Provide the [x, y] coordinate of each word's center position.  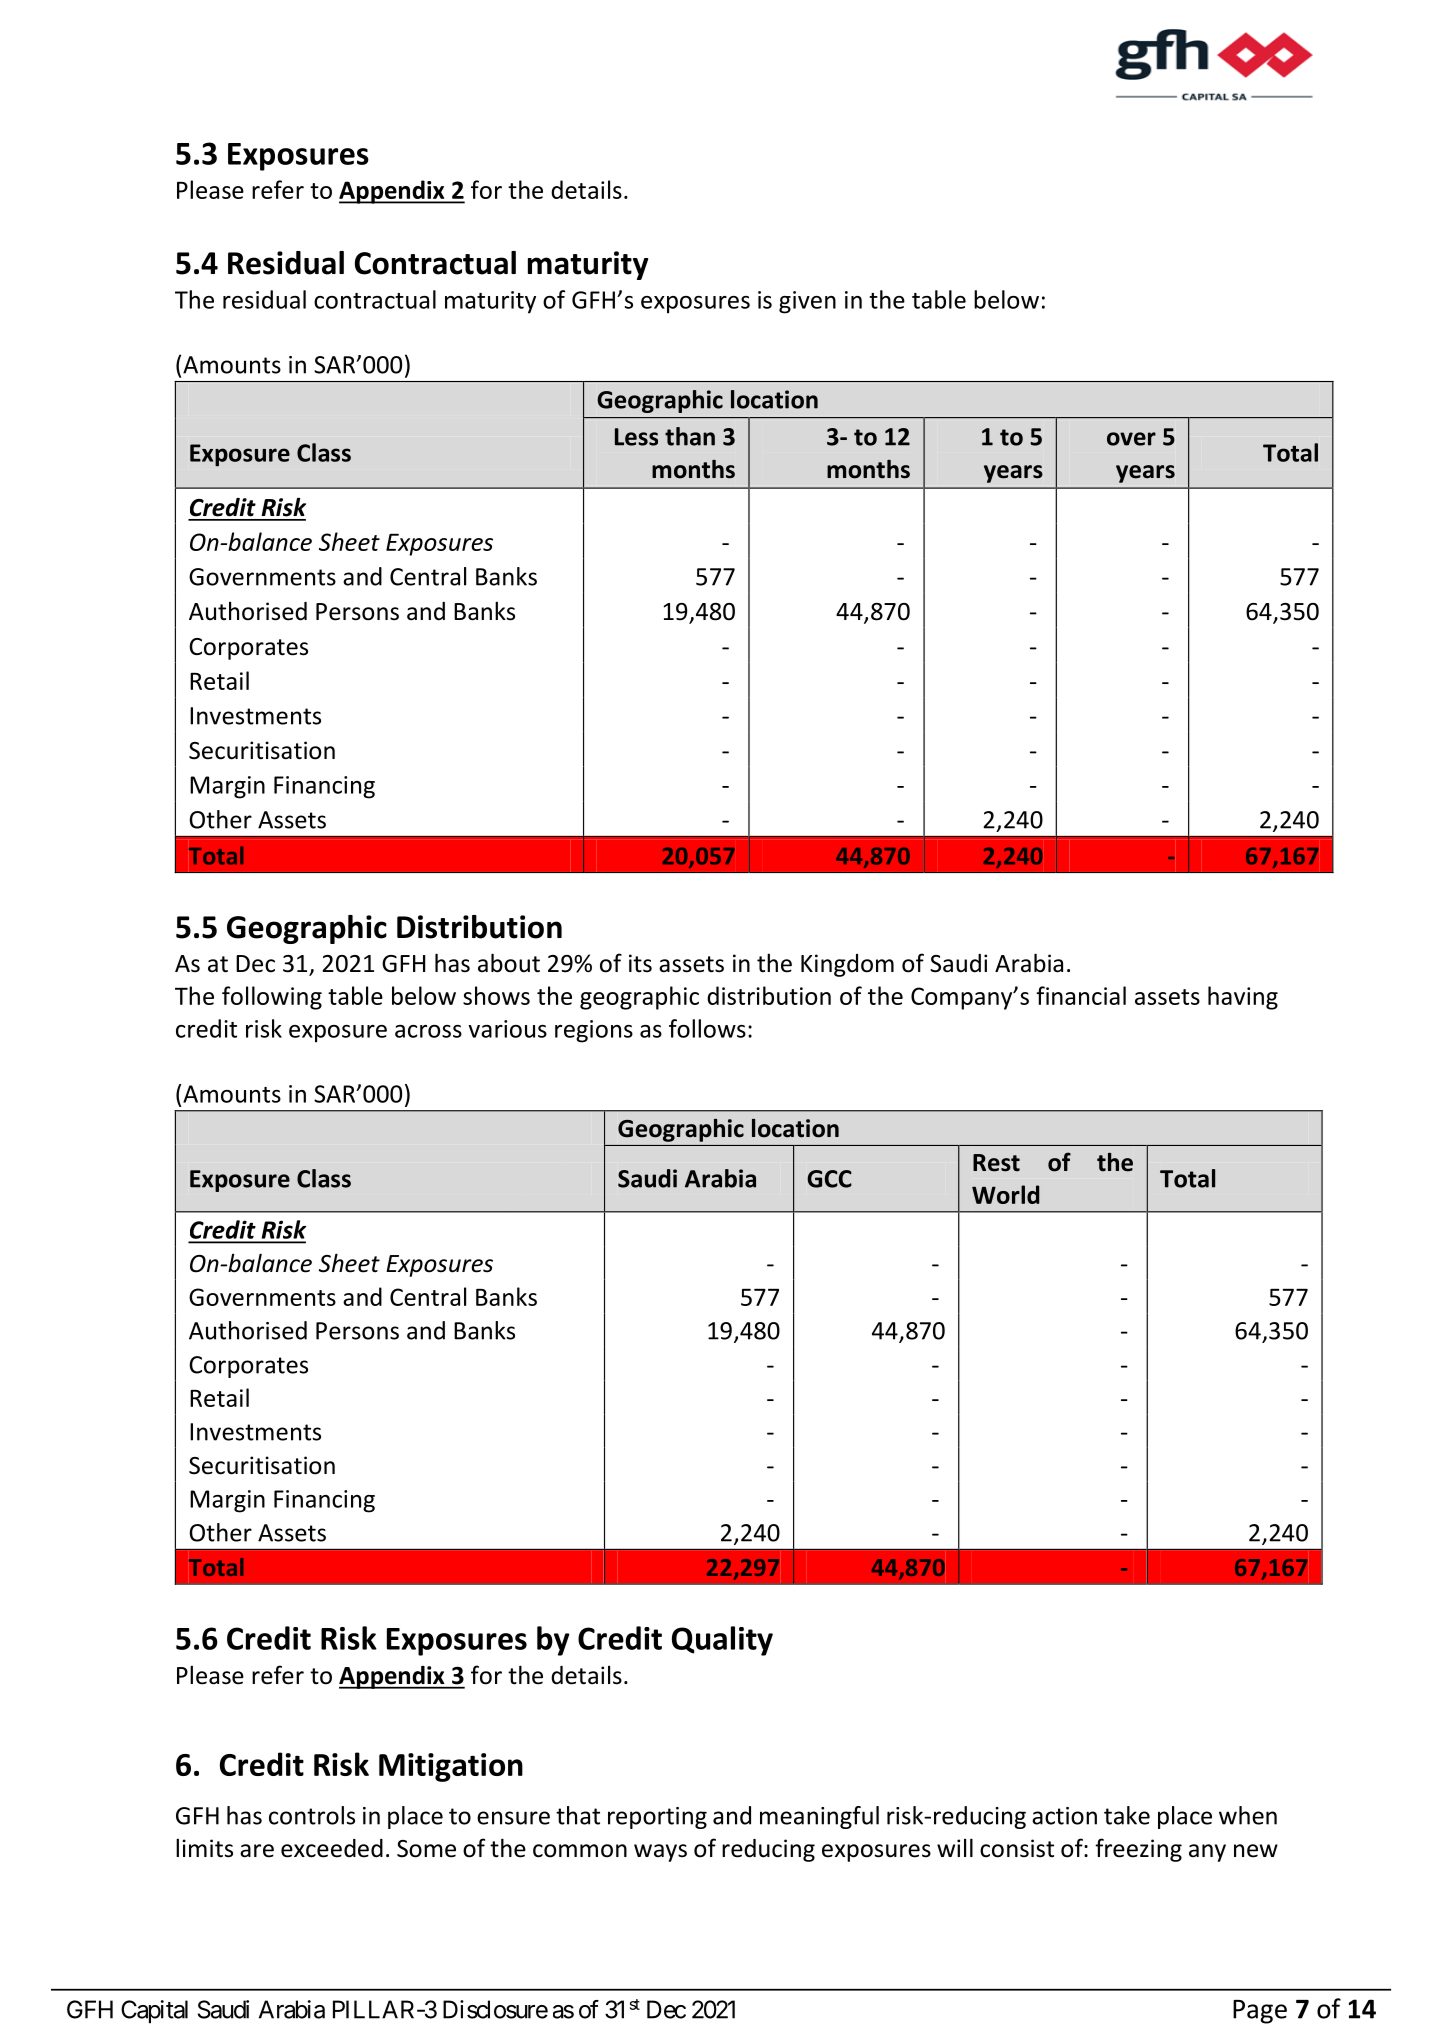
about [509, 963]
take [1127, 1815]
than [690, 436]
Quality [722, 1641]
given [807, 302]
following [272, 998]
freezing [1138, 1850]
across [428, 1031]
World [1005, 1194]
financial [1081, 995]
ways [660, 1853]
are [257, 1851]
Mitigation [451, 1767]
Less [636, 437]
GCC [829, 1179]
